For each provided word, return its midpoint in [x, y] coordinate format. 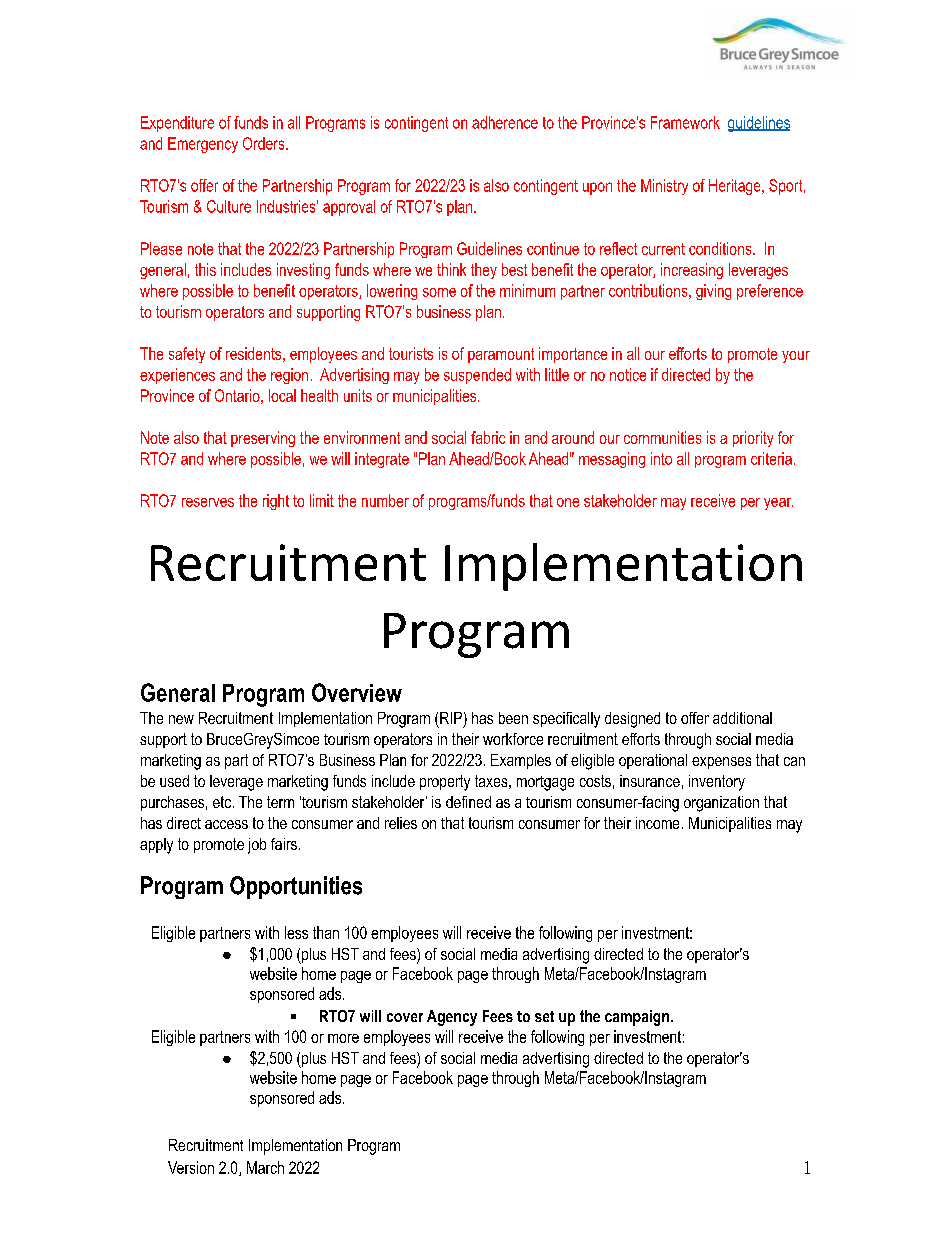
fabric [488, 437]
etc [223, 802]
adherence [505, 122]
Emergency [203, 145]
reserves [208, 502]
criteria [771, 458]
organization [721, 804]
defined [468, 802]
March [265, 1167]
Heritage [736, 187]
